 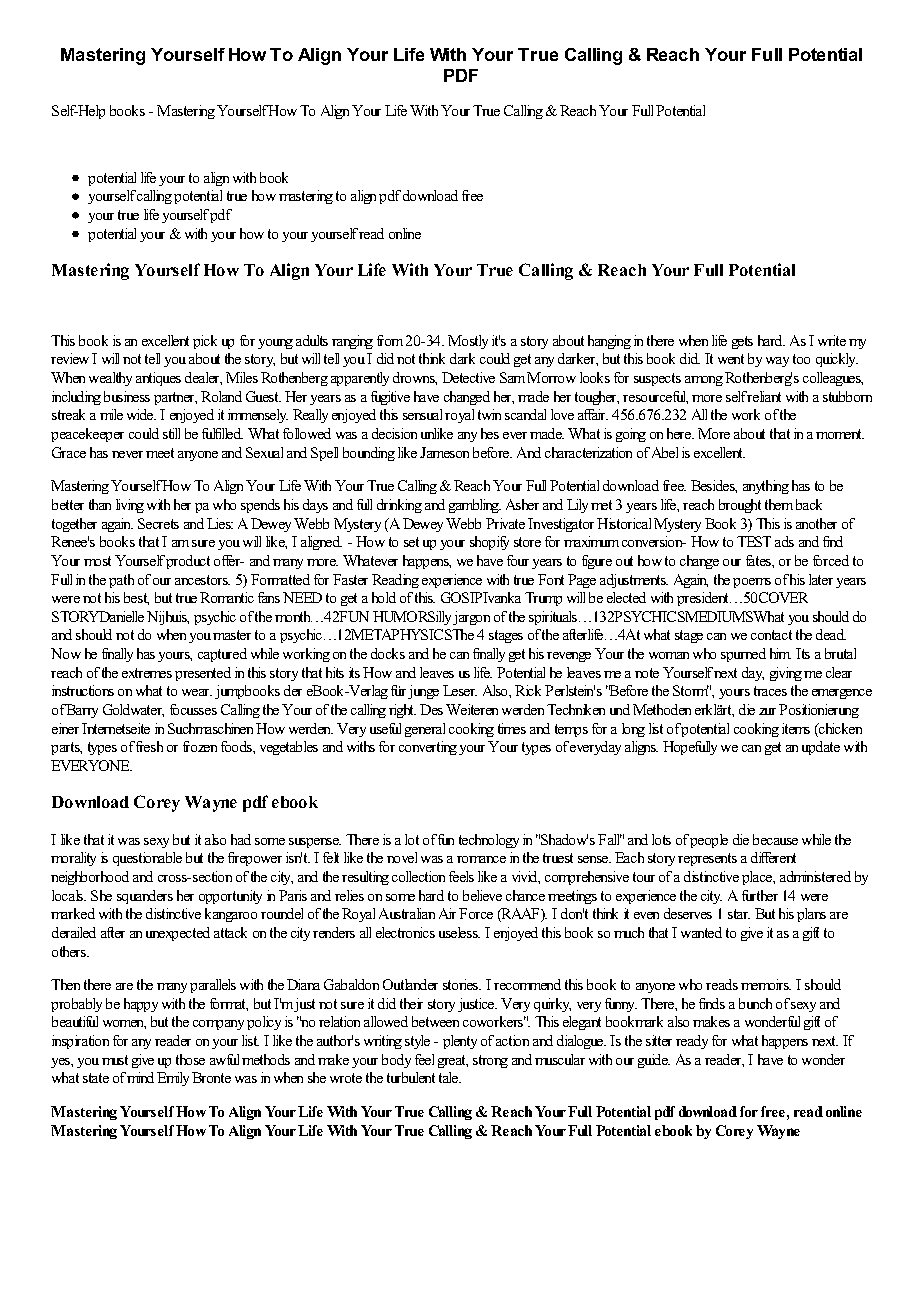 What do you see at coordinates (188, 562) in the screenshot?
I see `product` at bounding box center [188, 562].
